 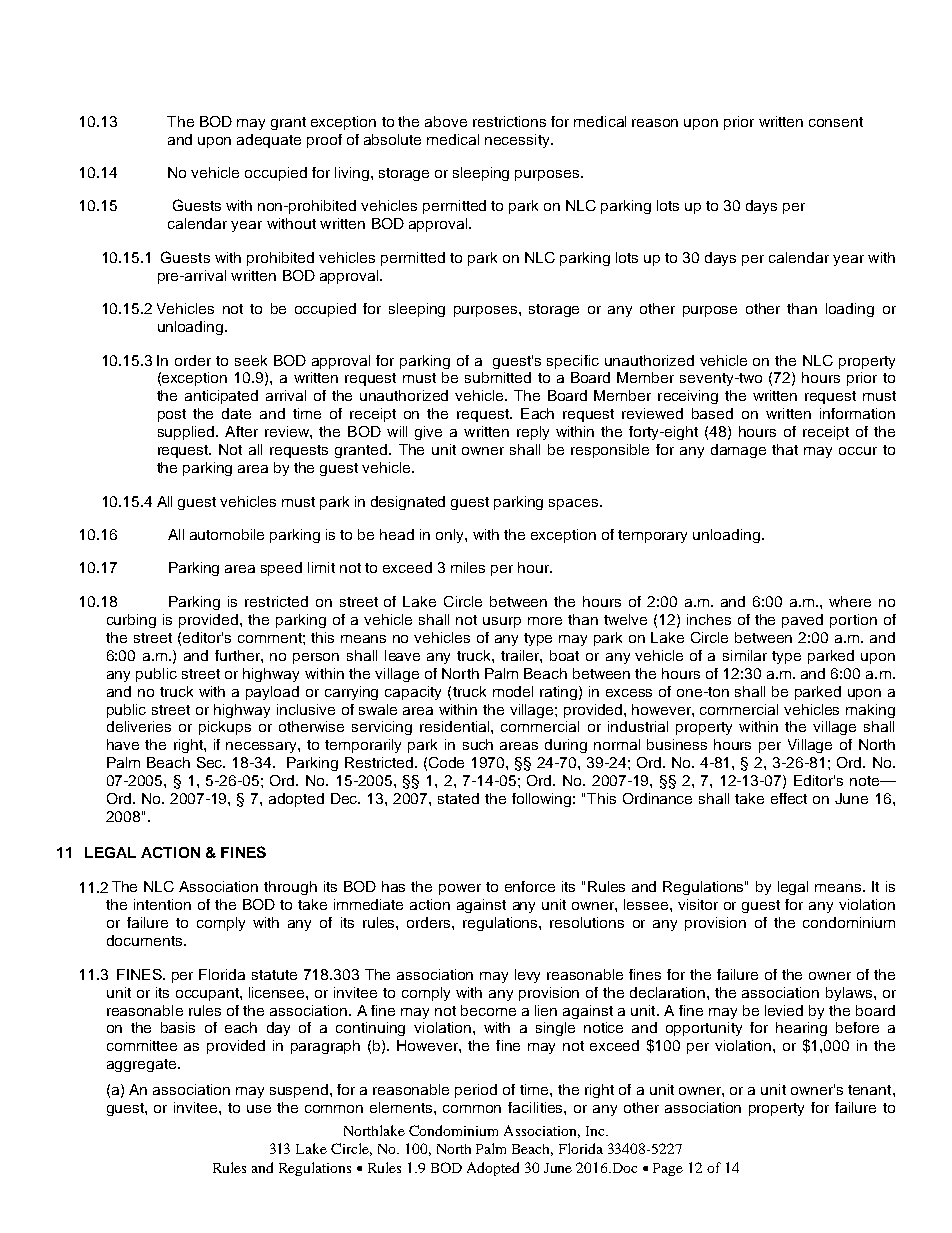 What do you see at coordinates (521, 656) in the document?
I see `trailer` at bounding box center [521, 656].
